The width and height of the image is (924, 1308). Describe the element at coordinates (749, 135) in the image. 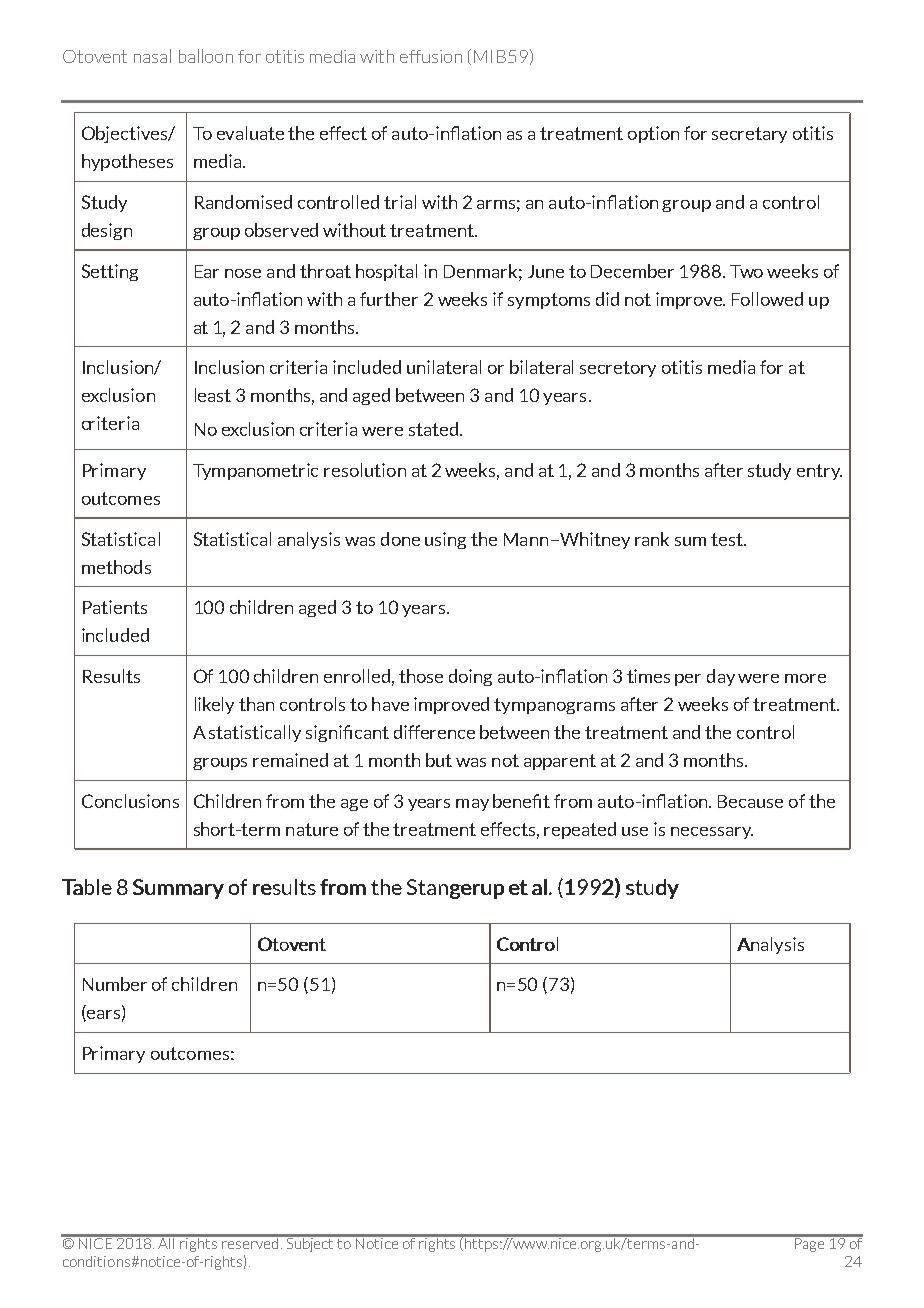

I see `secretary` at that location.
